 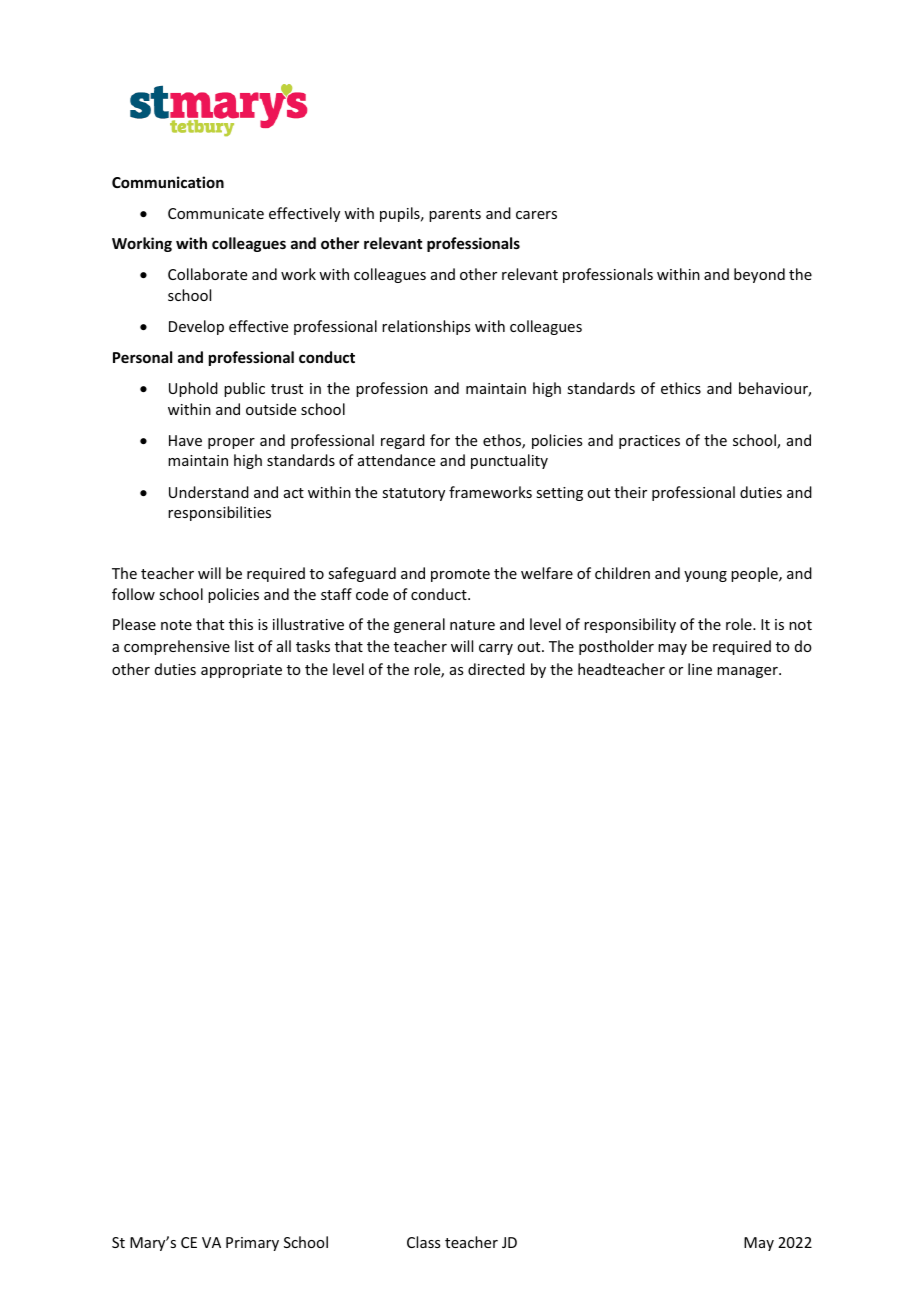 What do you see at coordinates (241, 671) in the document?
I see `appropriate` at bounding box center [241, 671].
